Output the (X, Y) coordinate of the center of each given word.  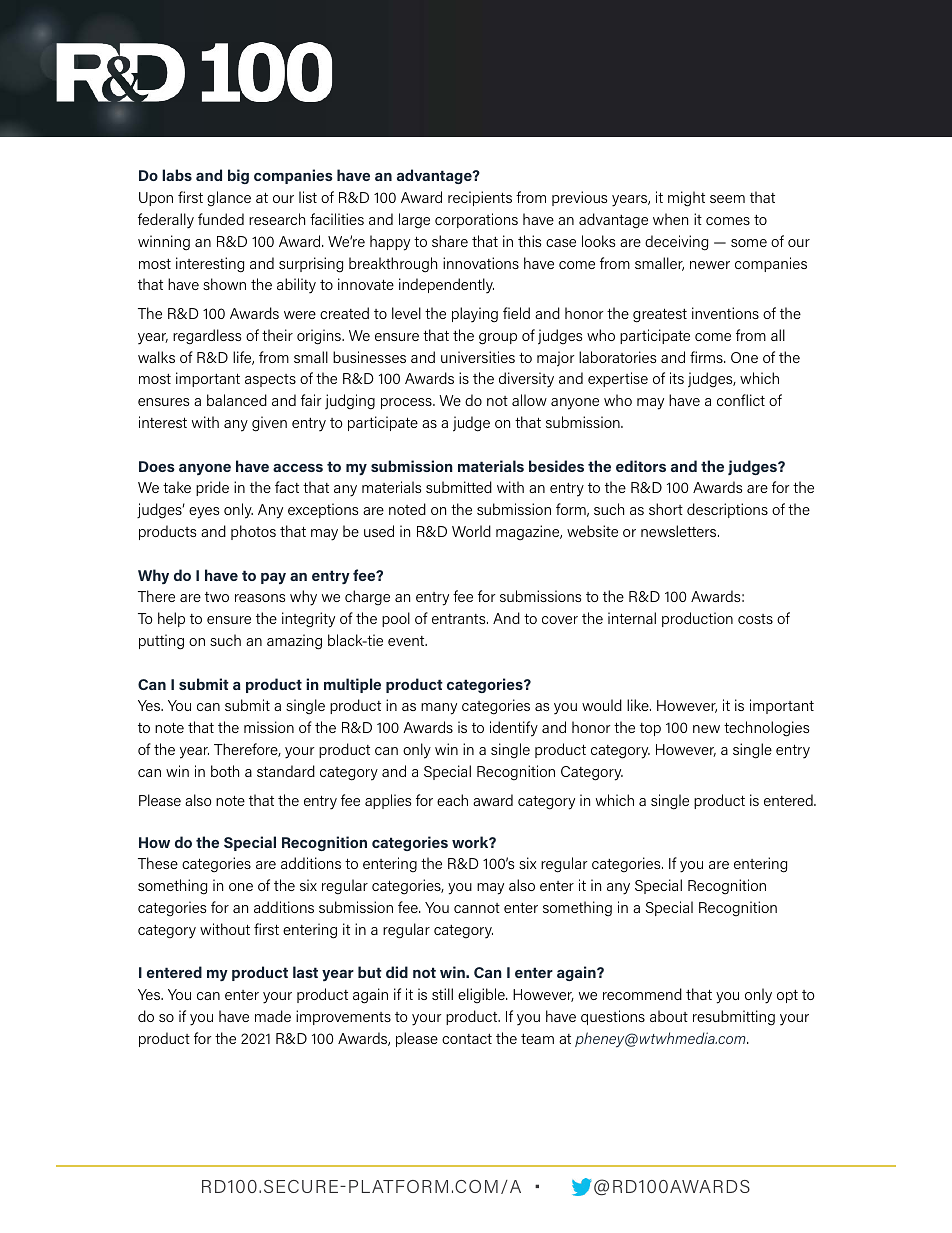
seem (727, 199)
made (273, 1016)
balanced (237, 400)
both (225, 771)
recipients (480, 198)
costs (755, 619)
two (217, 597)
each (452, 800)
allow (529, 400)
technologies (766, 729)
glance (229, 199)
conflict (741, 400)
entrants (460, 619)
